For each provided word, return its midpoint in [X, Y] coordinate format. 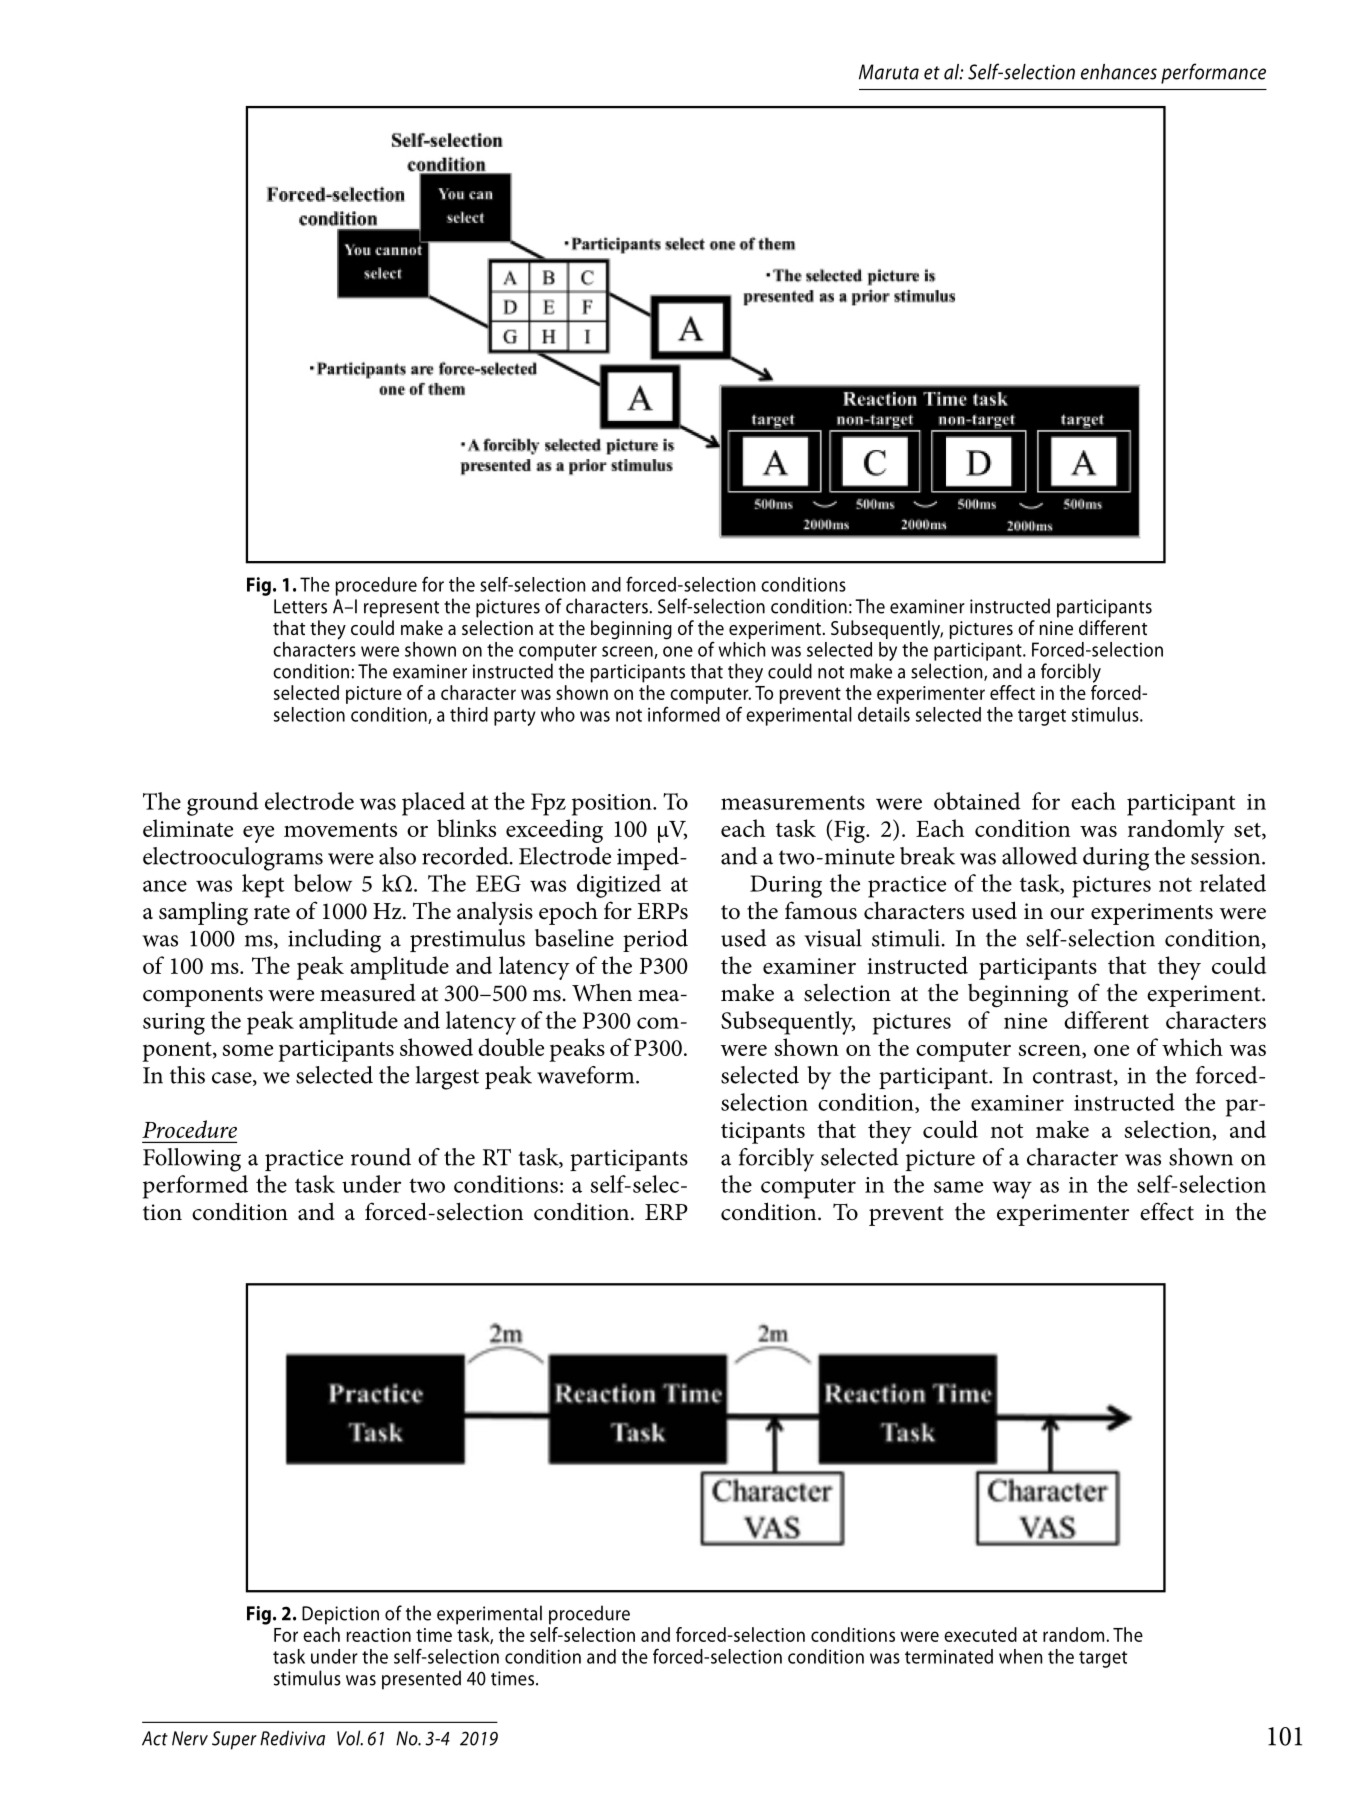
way [1012, 1190]
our [1067, 914]
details [884, 714]
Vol [350, 1738]
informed [684, 714]
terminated [949, 1656]
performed [195, 1187]
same [958, 1187]
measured [368, 992]
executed [980, 1634]
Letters [300, 606]
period [655, 940]
